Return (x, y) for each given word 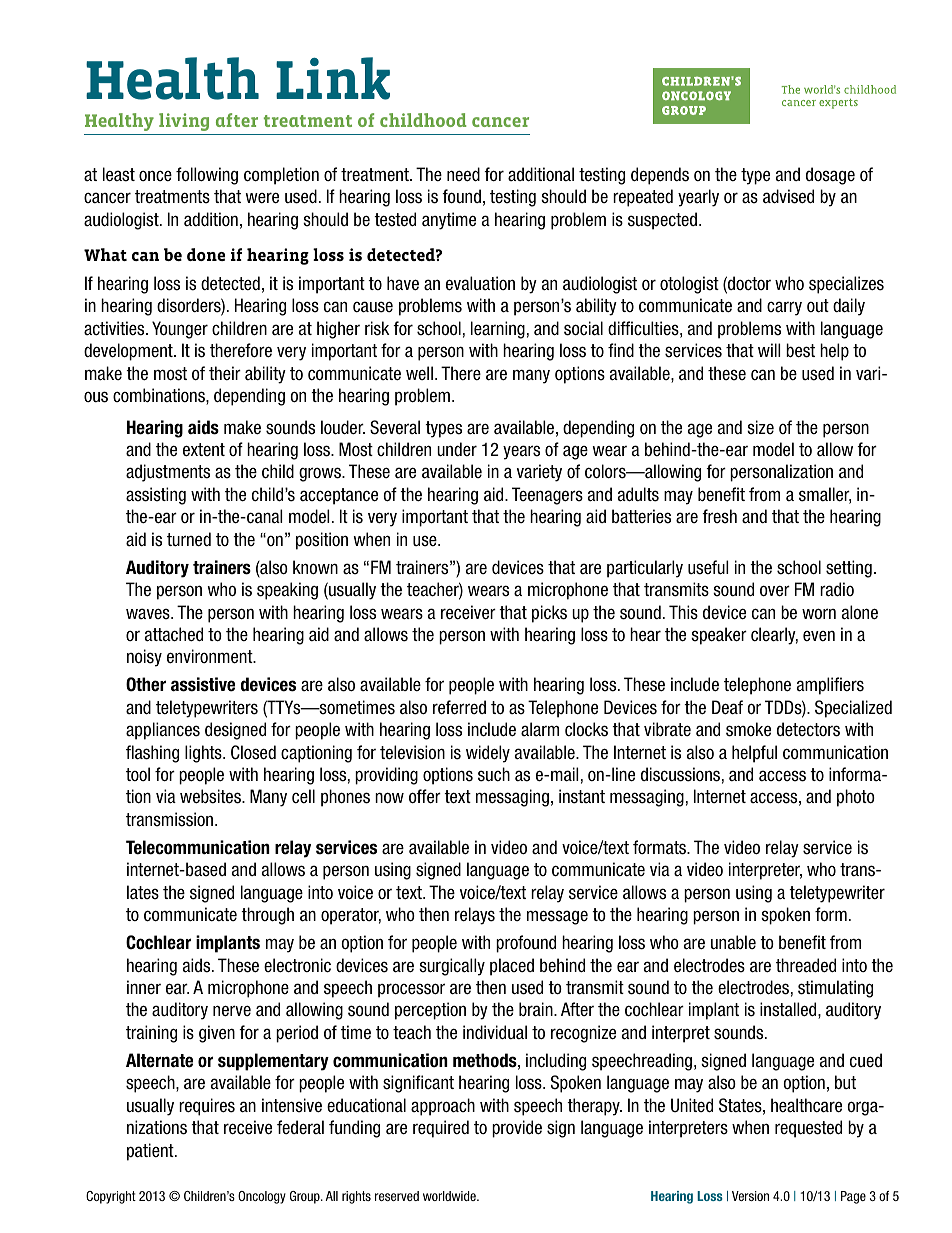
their (225, 373)
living (184, 122)
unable (733, 942)
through (267, 916)
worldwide (450, 1196)
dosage (830, 176)
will (769, 350)
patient (151, 1152)
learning (498, 330)
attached (174, 634)
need (463, 174)
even (819, 636)
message (557, 917)
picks (549, 614)
